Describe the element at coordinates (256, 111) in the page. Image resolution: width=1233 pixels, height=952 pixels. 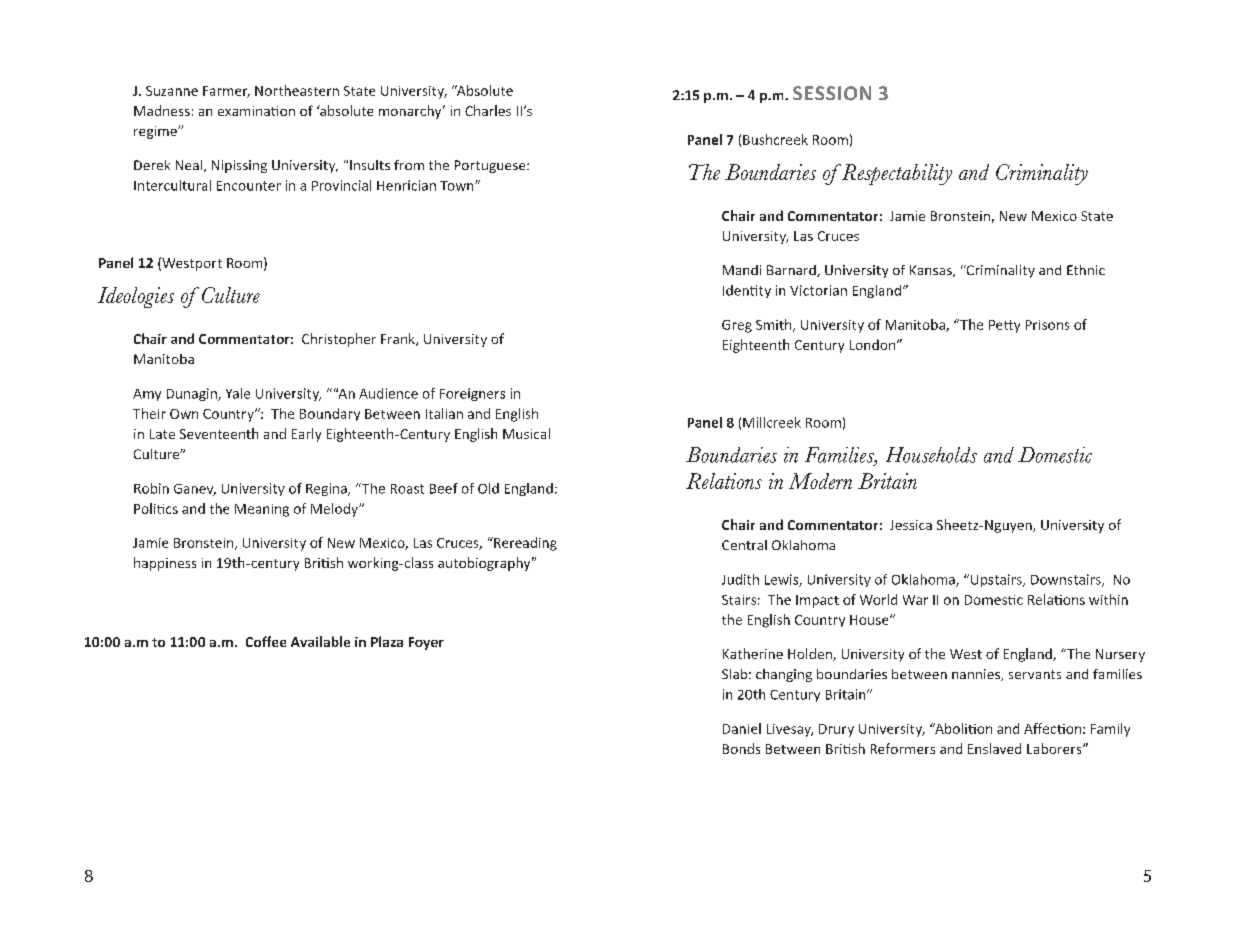
I see `examination` at that location.
